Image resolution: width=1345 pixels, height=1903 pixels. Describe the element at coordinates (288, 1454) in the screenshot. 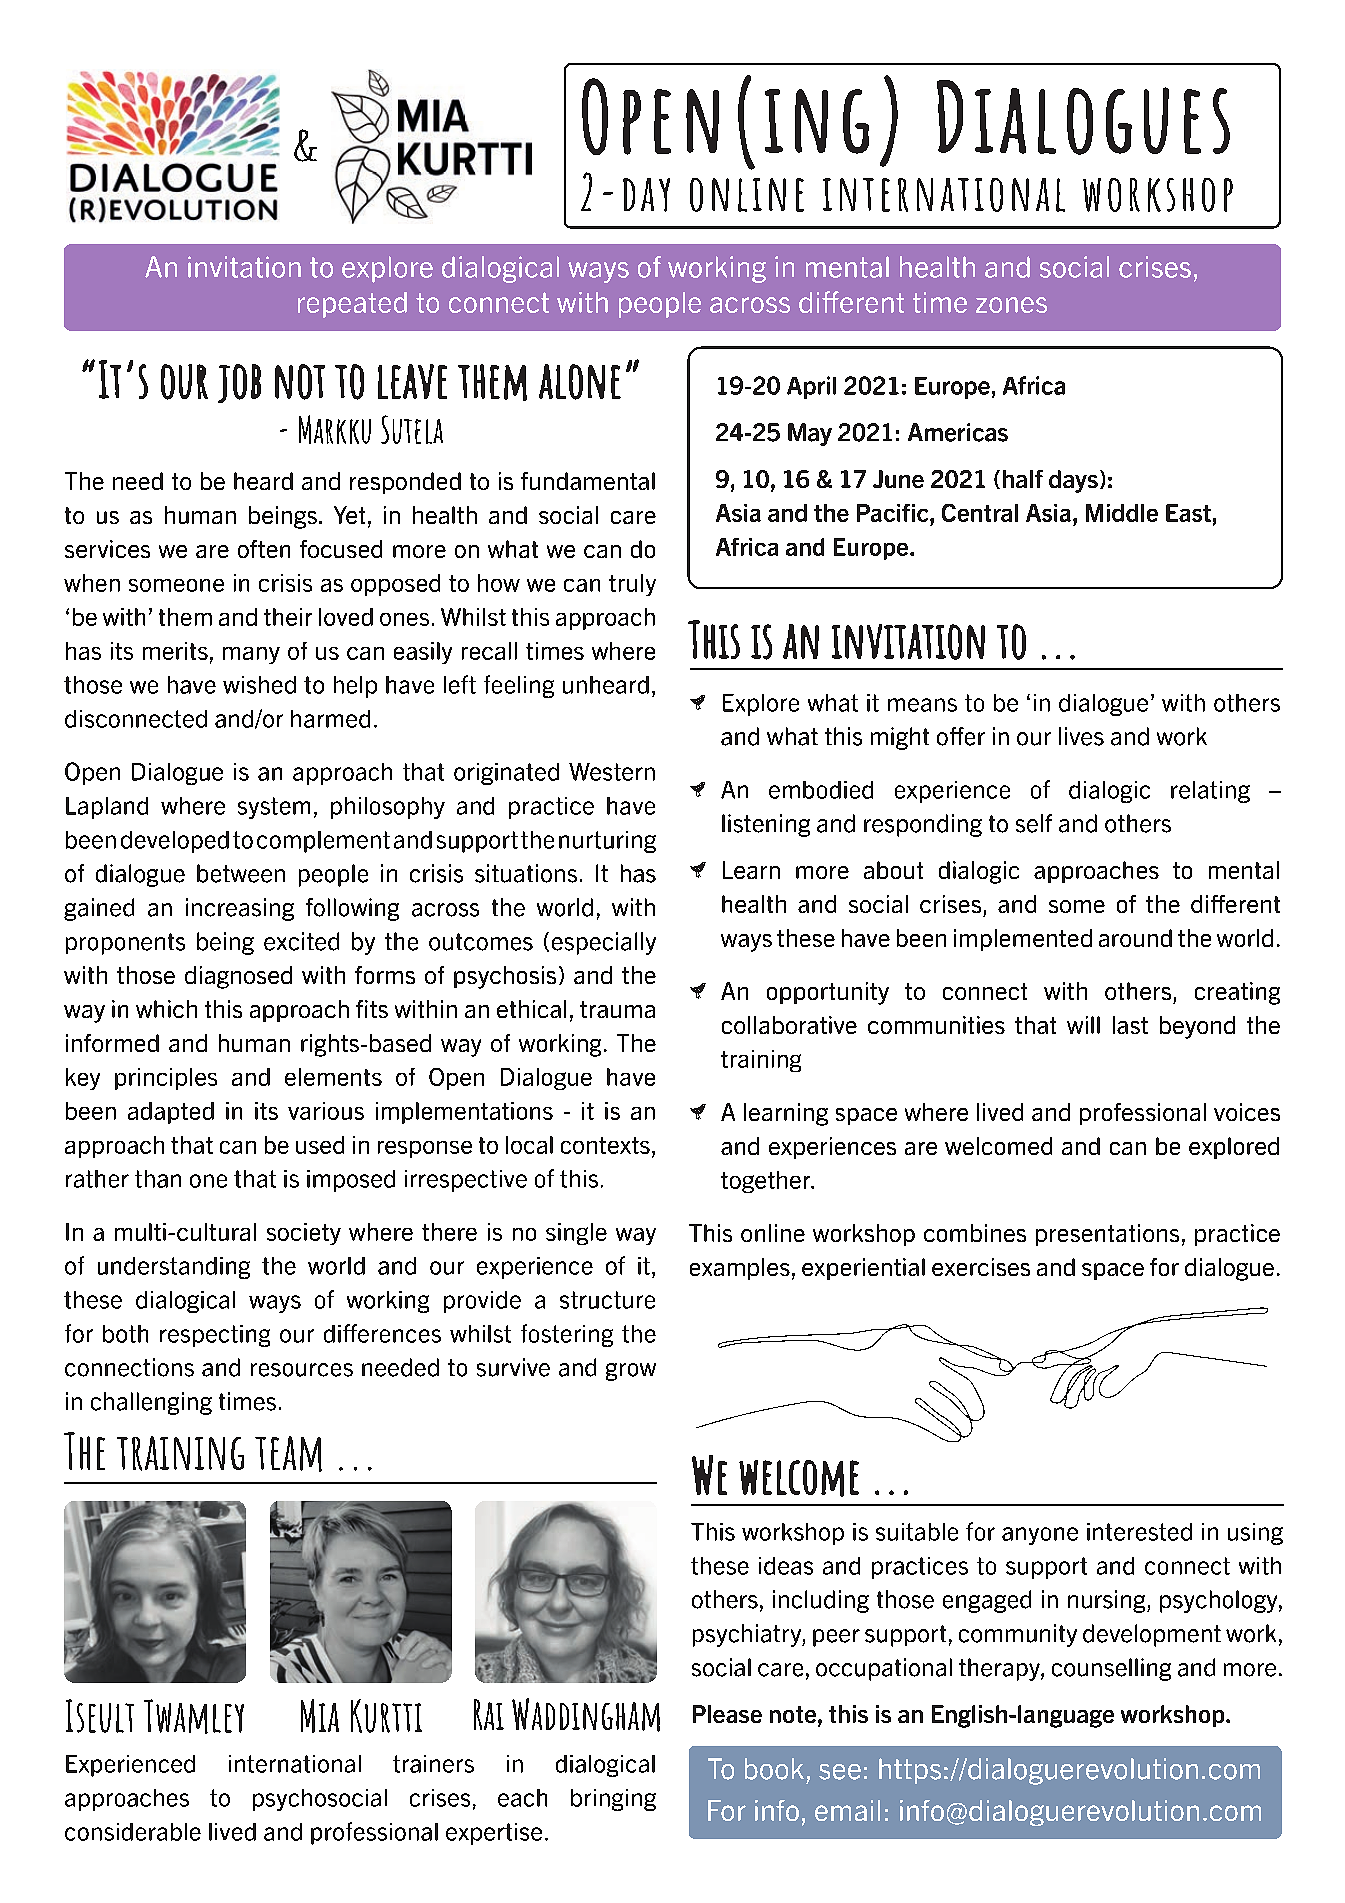

I see `team` at that location.
